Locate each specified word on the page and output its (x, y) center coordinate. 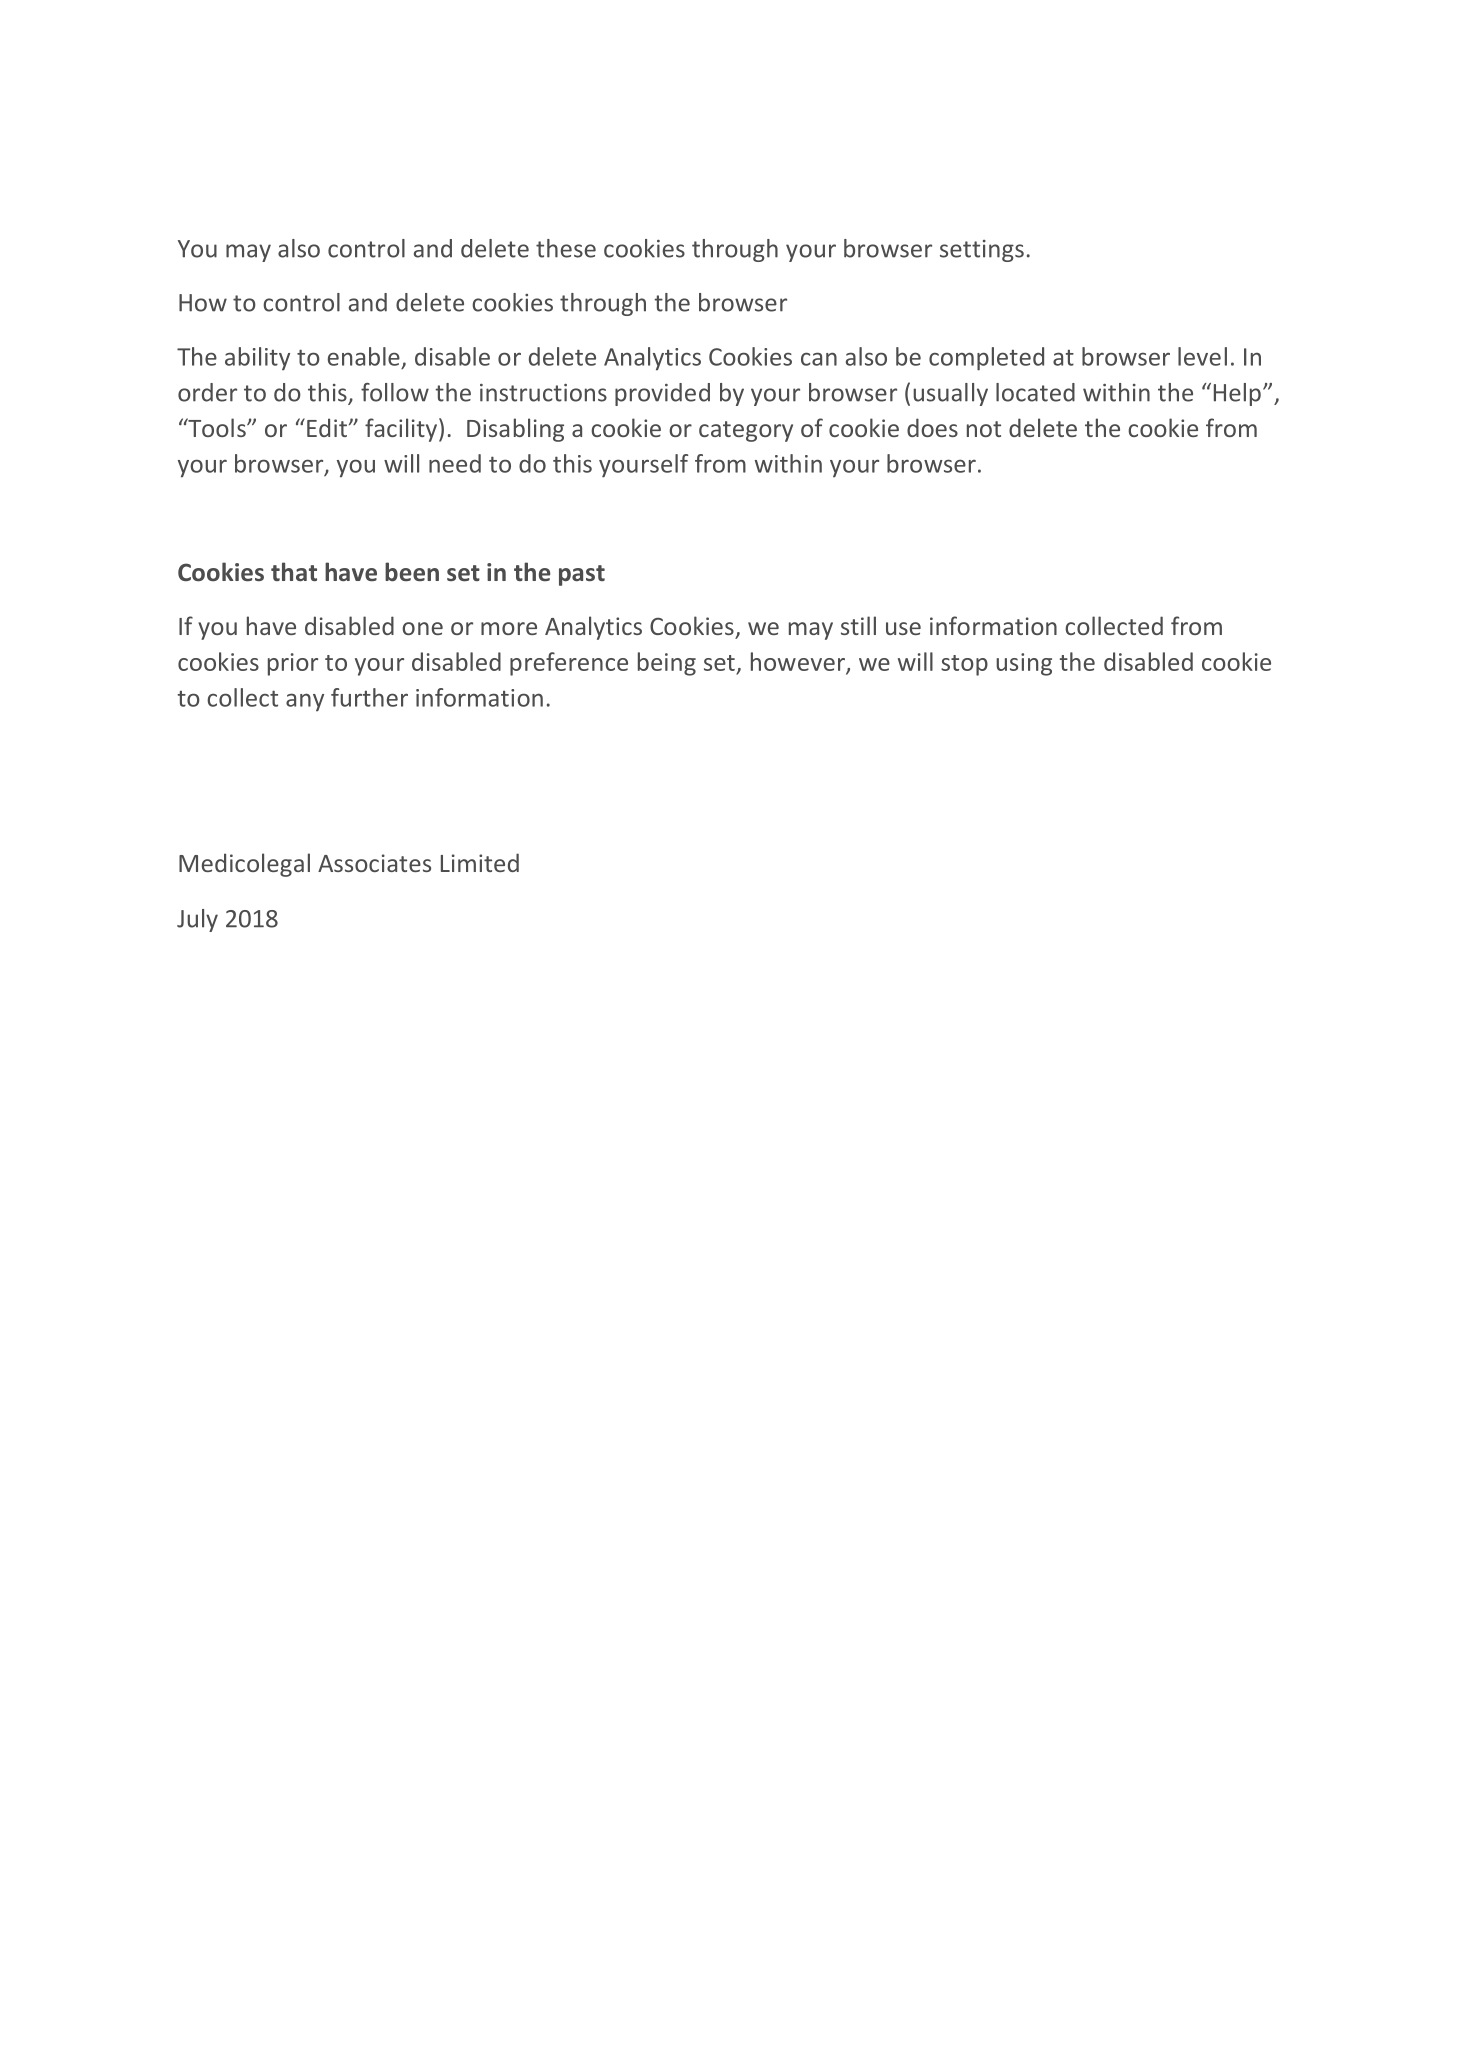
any (305, 702)
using (1024, 664)
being (667, 664)
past (582, 575)
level (1202, 356)
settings (982, 251)
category (746, 431)
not (984, 429)
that (294, 571)
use (903, 628)
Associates (374, 863)
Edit (327, 427)
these (566, 248)
